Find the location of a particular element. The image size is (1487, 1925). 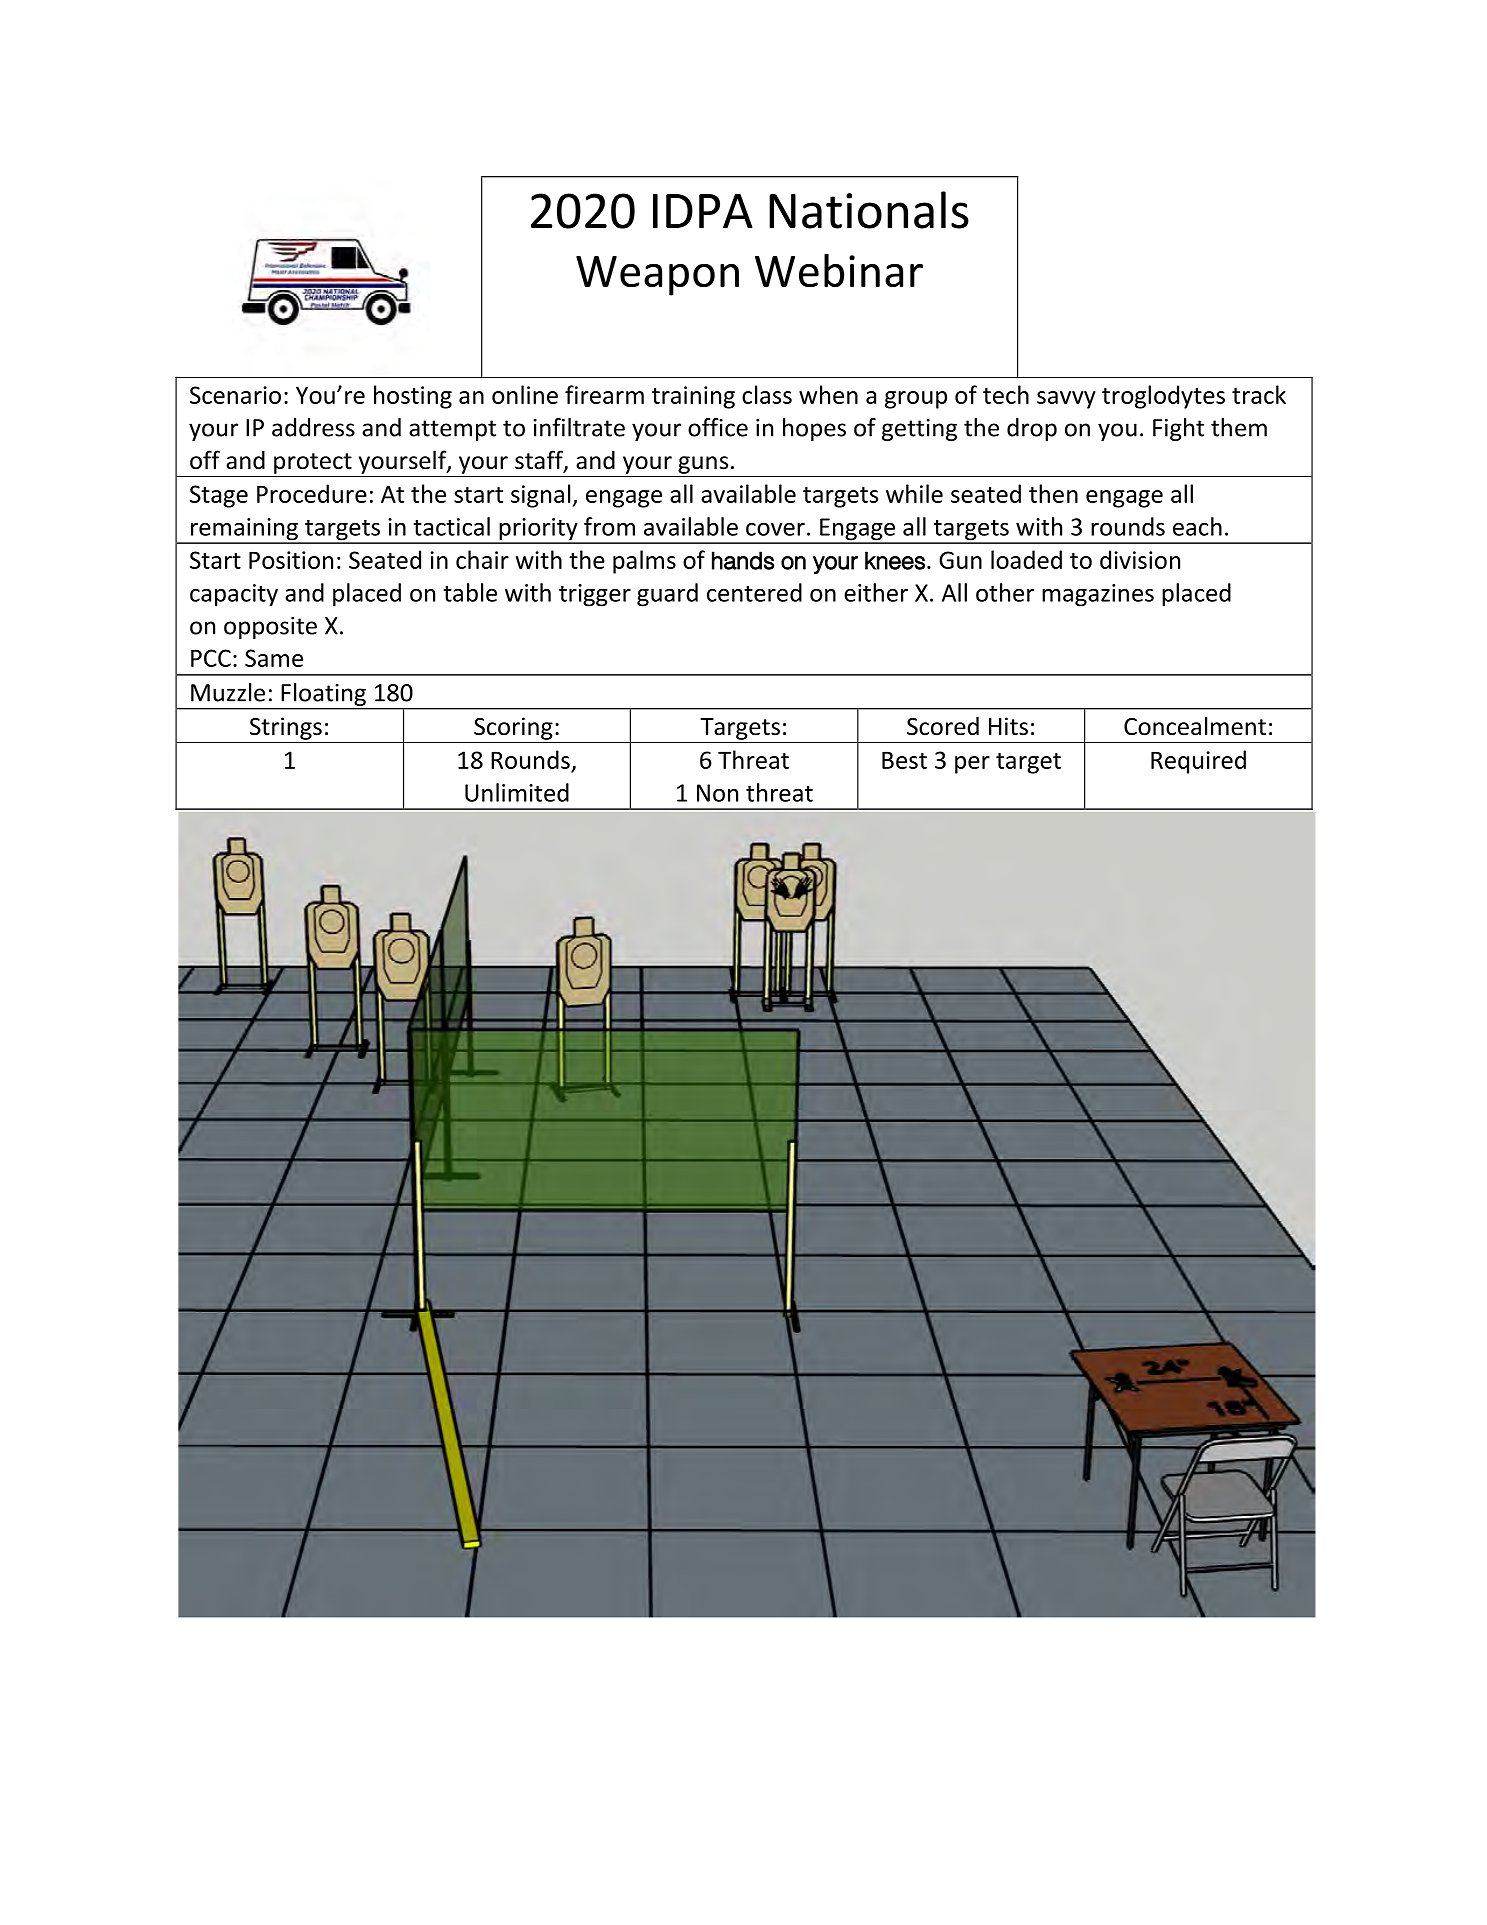

division is located at coordinates (1140, 559).
